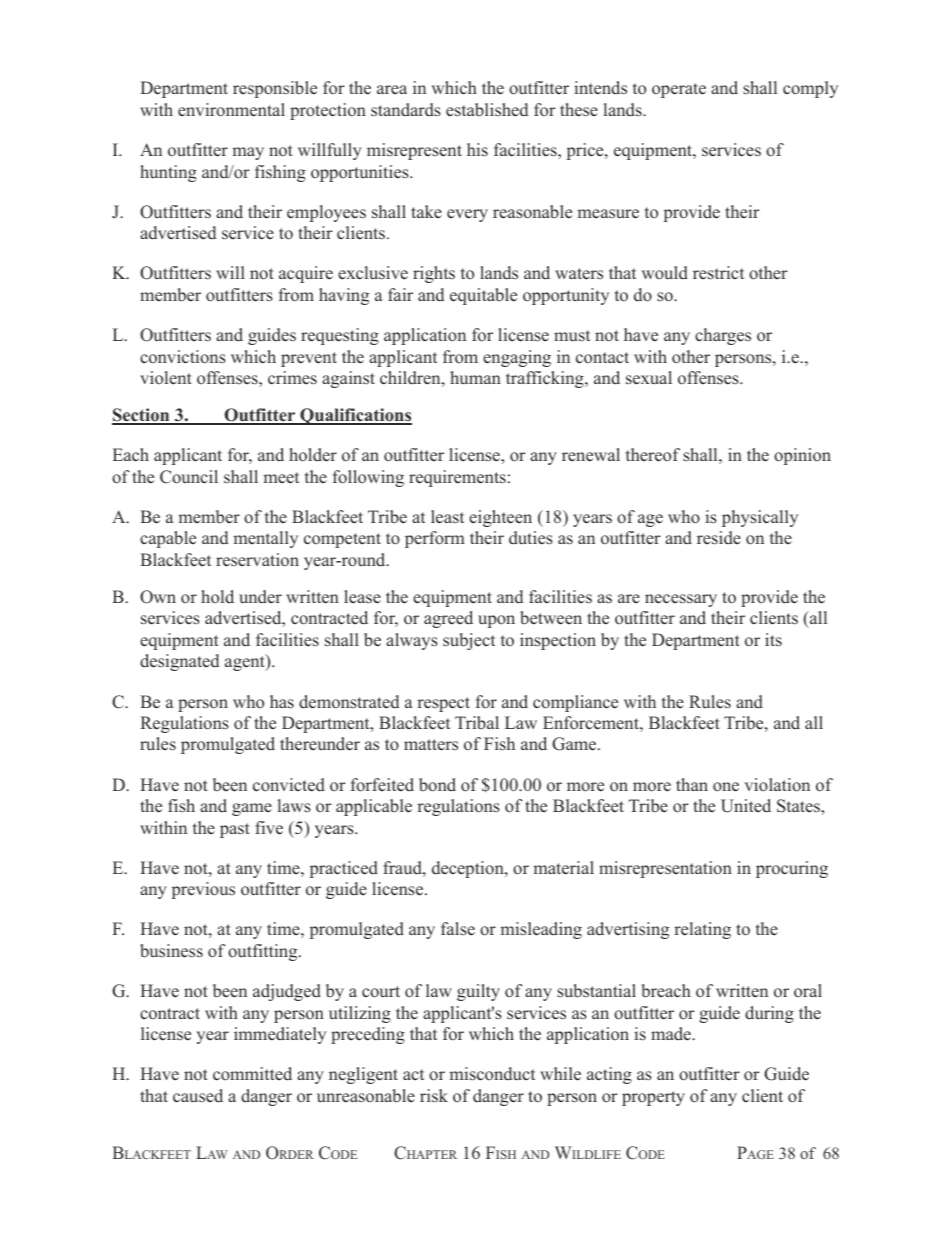 This image has width=952, height=1233. What do you see at coordinates (443, 704) in the image?
I see `respect` at bounding box center [443, 704].
